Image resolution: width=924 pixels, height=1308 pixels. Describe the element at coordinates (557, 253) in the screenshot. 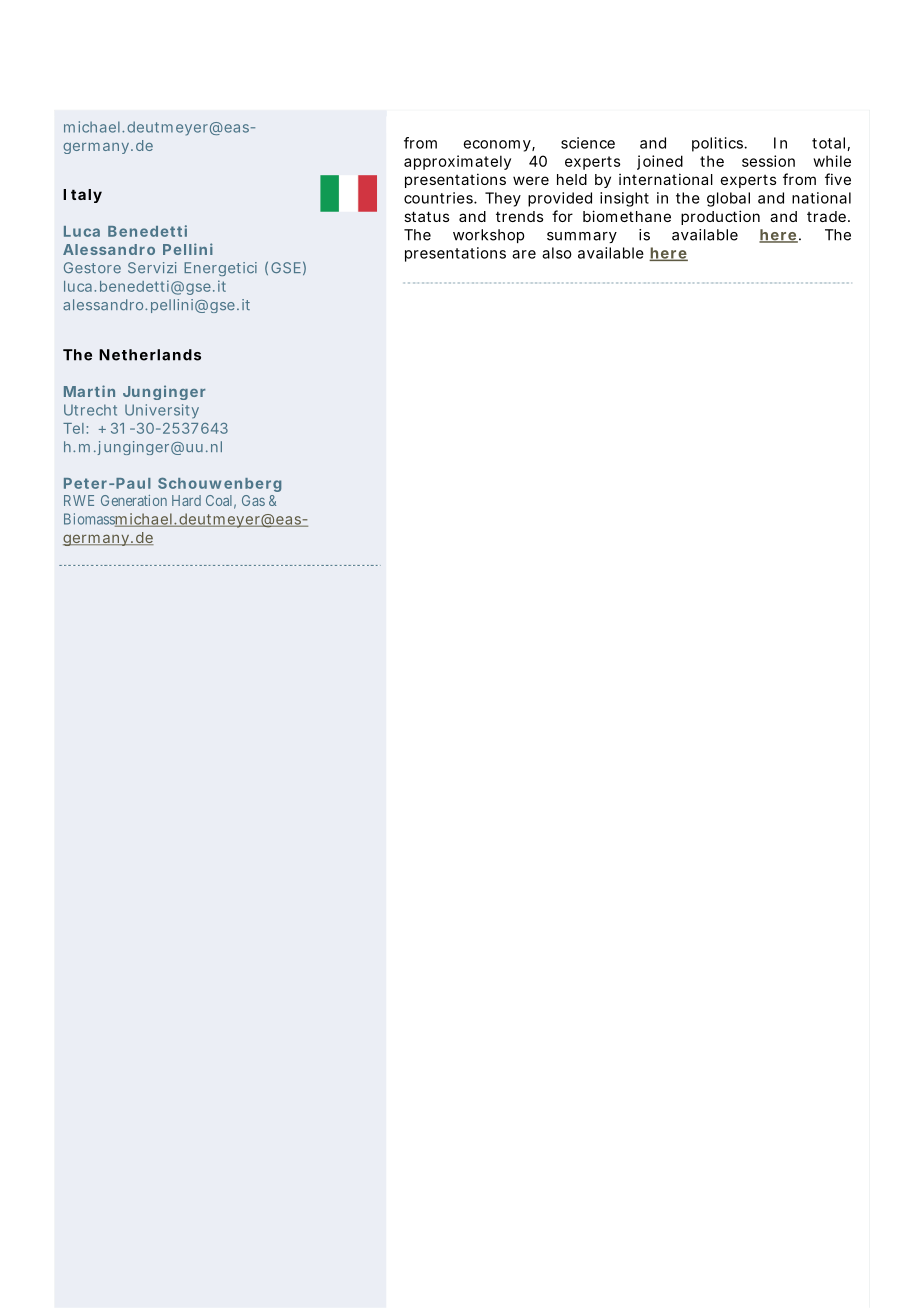

I see `also` at that location.
